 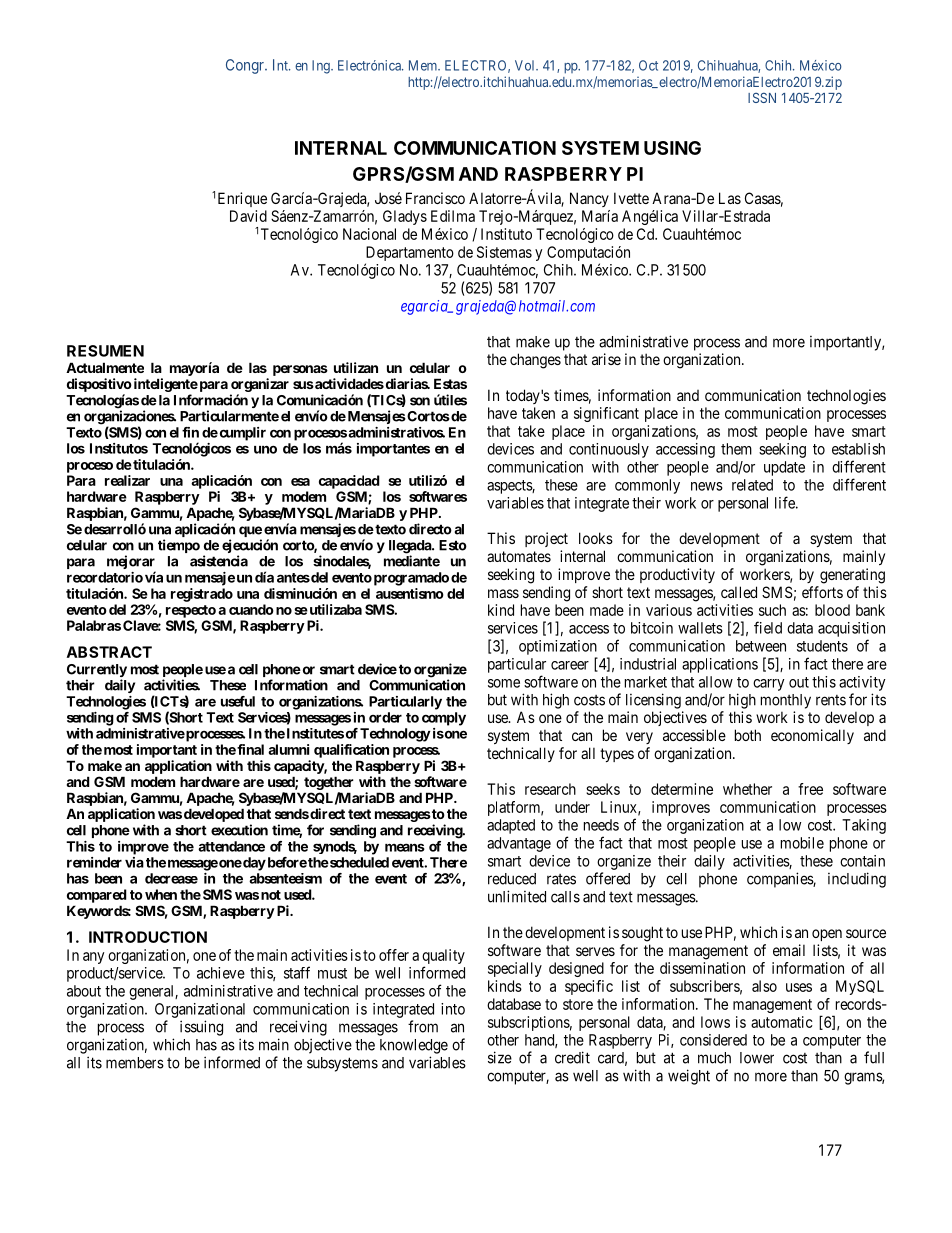 What do you see at coordinates (762, 98) in the document?
I see `ISSN` at bounding box center [762, 98].
